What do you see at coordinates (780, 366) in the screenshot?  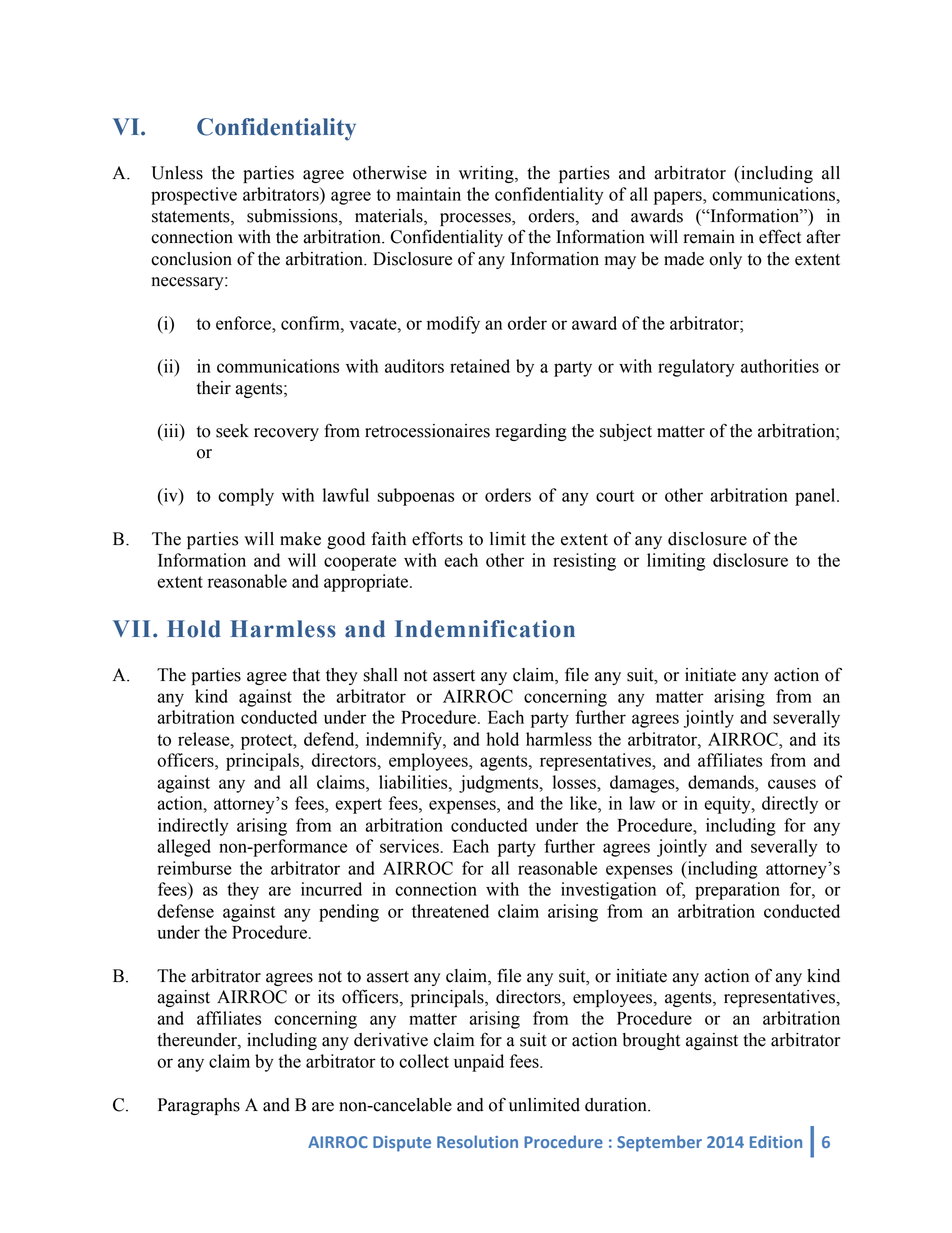 I see `authorities` at bounding box center [780, 366].
